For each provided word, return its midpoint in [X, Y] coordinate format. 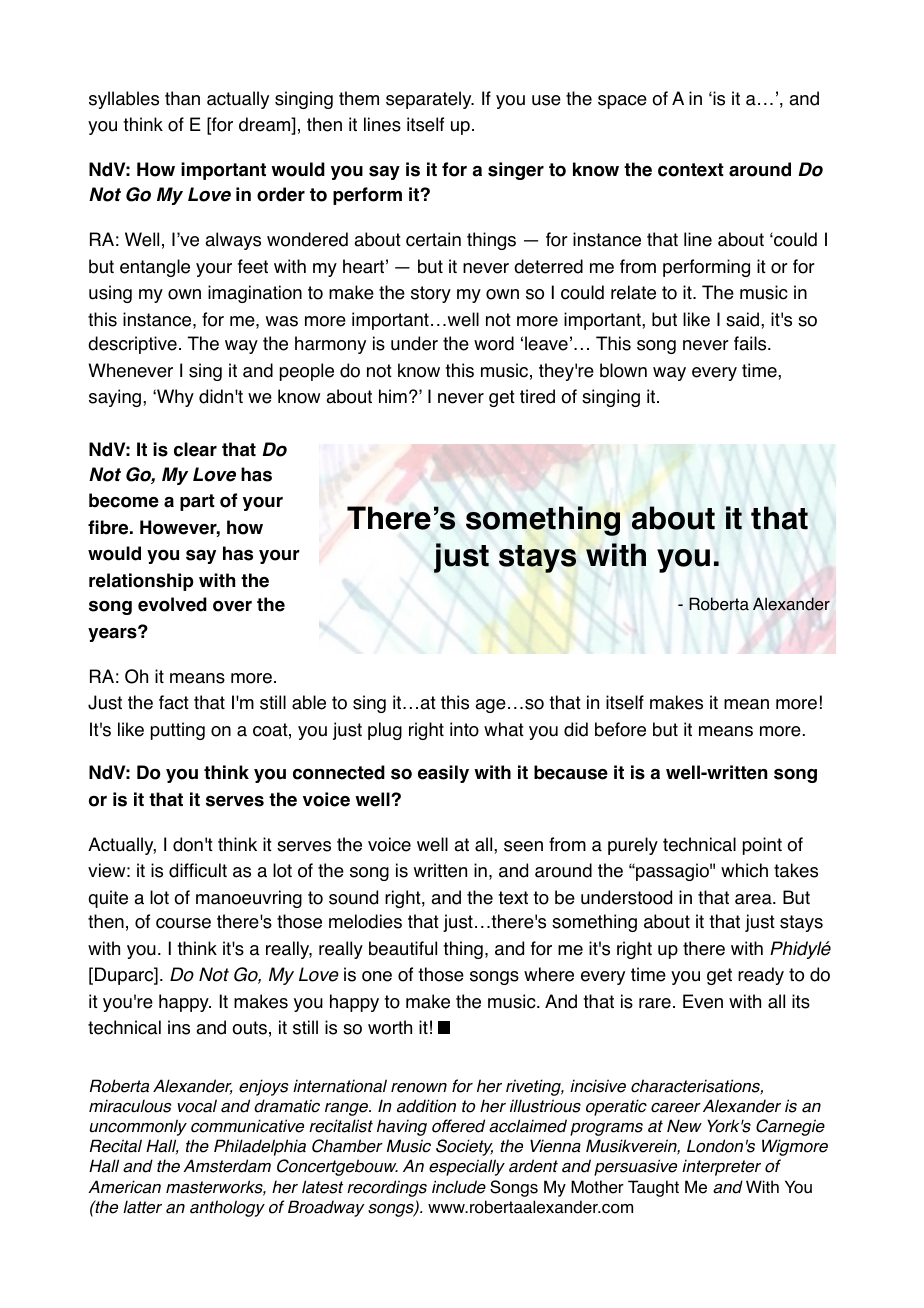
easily [443, 774]
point [762, 846]
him [393, 396]
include [459, 1187]
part [197, 502]
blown [623, 370]
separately [430, 100]
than [182, 98]
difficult [198, 870]
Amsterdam [227, 1166]
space [622, 102]
